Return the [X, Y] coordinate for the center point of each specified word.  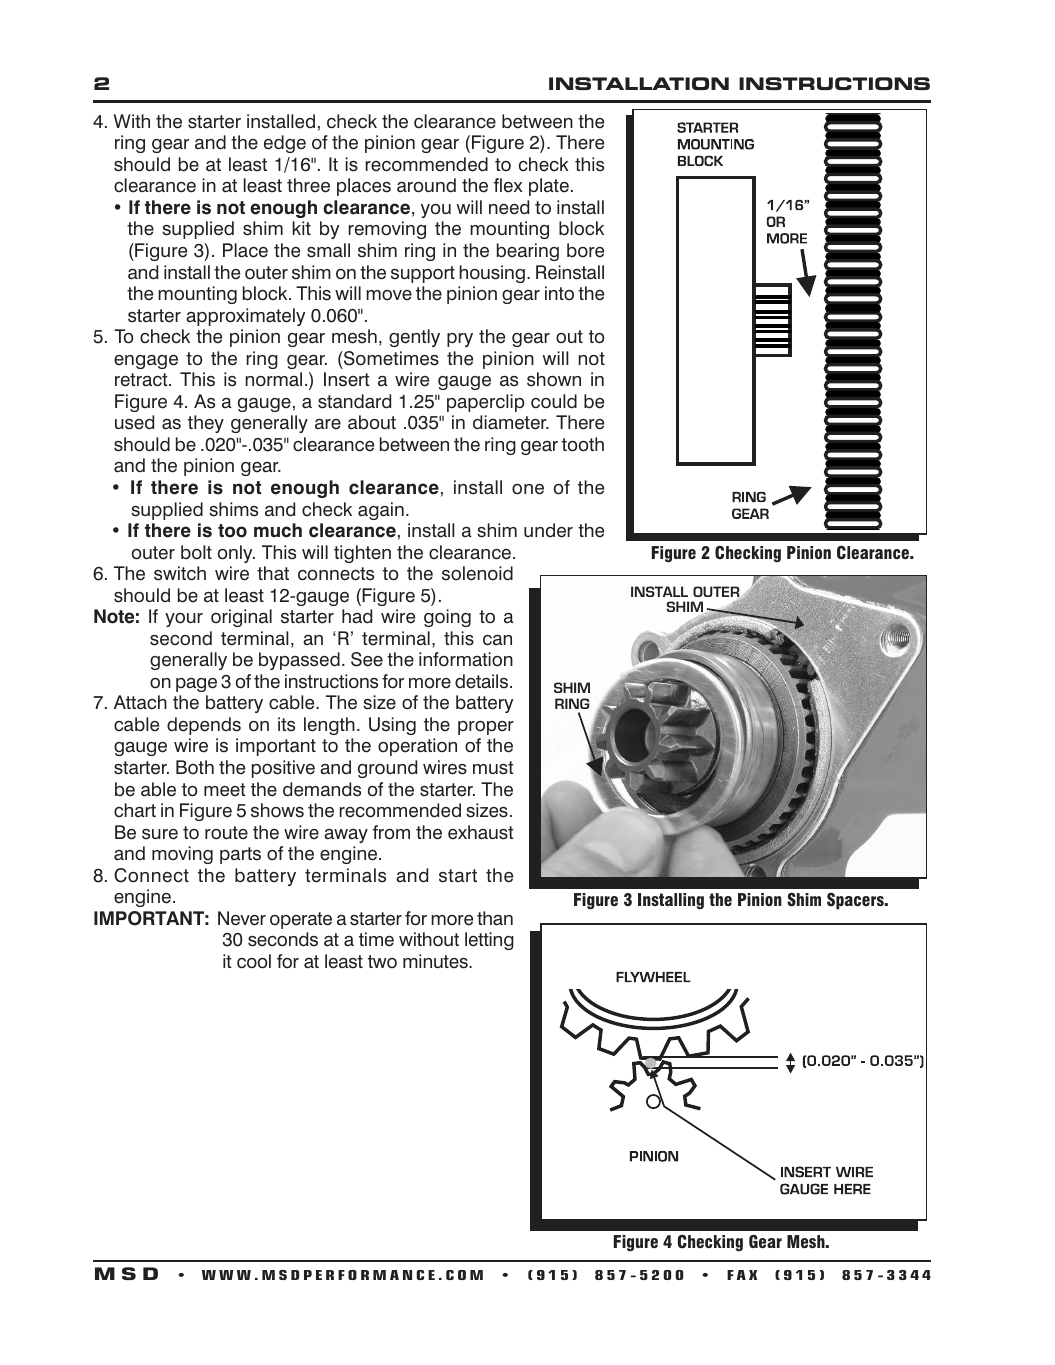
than [495, 918]
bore [585, 250]
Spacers [856, 901]
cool [254, 961]
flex [508, 185]
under [548, 530]
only [236, 554]
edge [285, 144]
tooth [583, 444]
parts [240, 855]
